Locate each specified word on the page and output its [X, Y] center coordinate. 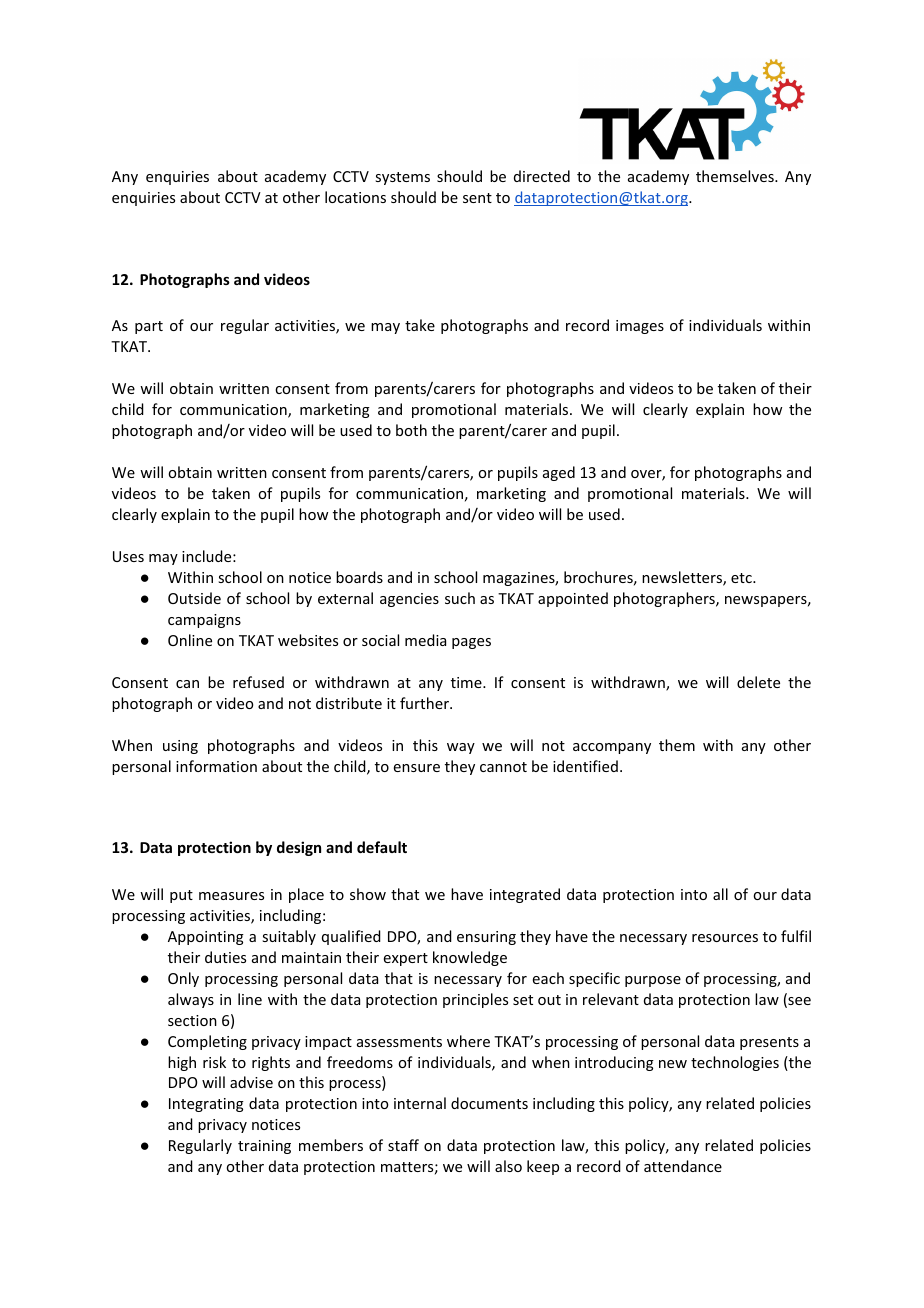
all [720, 894]
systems [402, 178]
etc [742, 578]
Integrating [206, 1105]
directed [542, 176]
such [460, 598]
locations [355, 197]
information [216, 766]
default [382, 847]
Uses [128, 556]
